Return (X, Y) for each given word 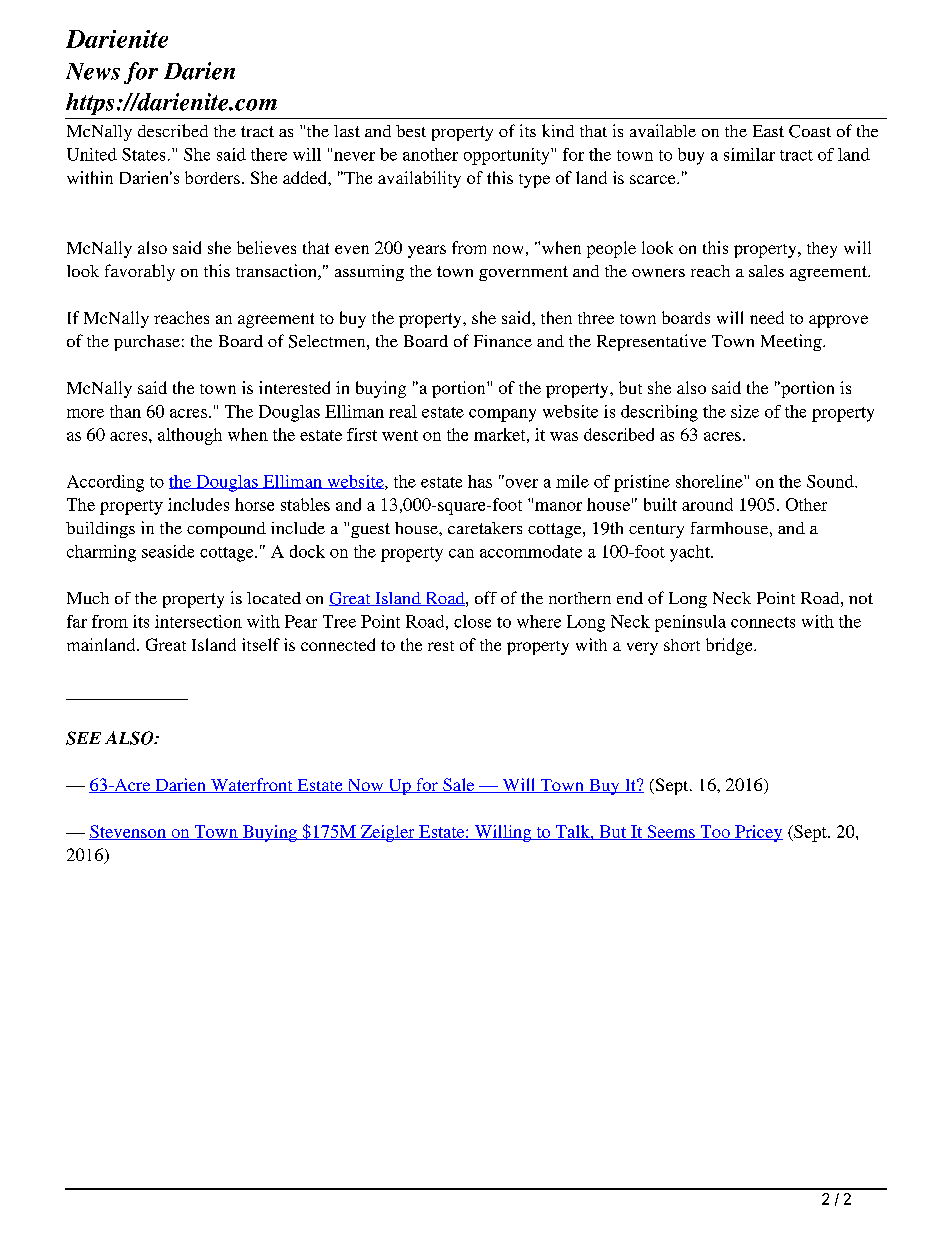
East (768, 131)
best (411, 131)
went (400, 435)
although (190, 436)
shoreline (710, 481)
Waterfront (251, 785)
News (93, 71)
